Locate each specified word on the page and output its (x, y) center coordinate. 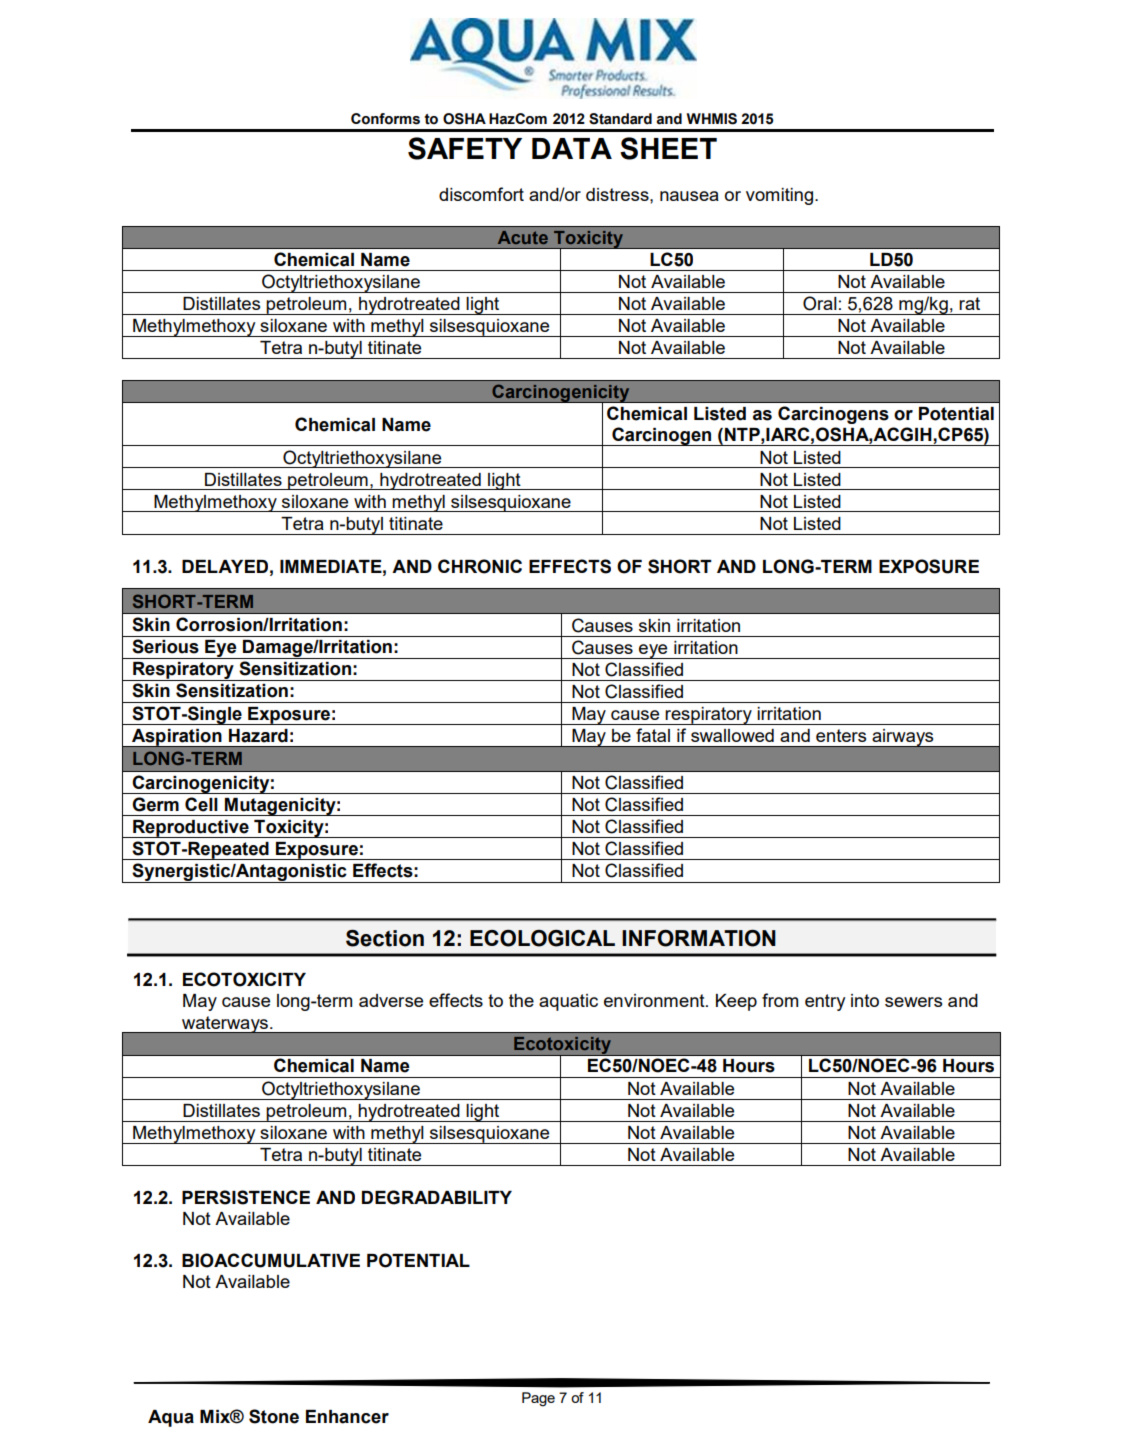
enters (841, 735)
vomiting (779, 196)
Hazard (258, 736)
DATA (572, 148)
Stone (274, 1416)
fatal (653, 735)
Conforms (385, 119)
